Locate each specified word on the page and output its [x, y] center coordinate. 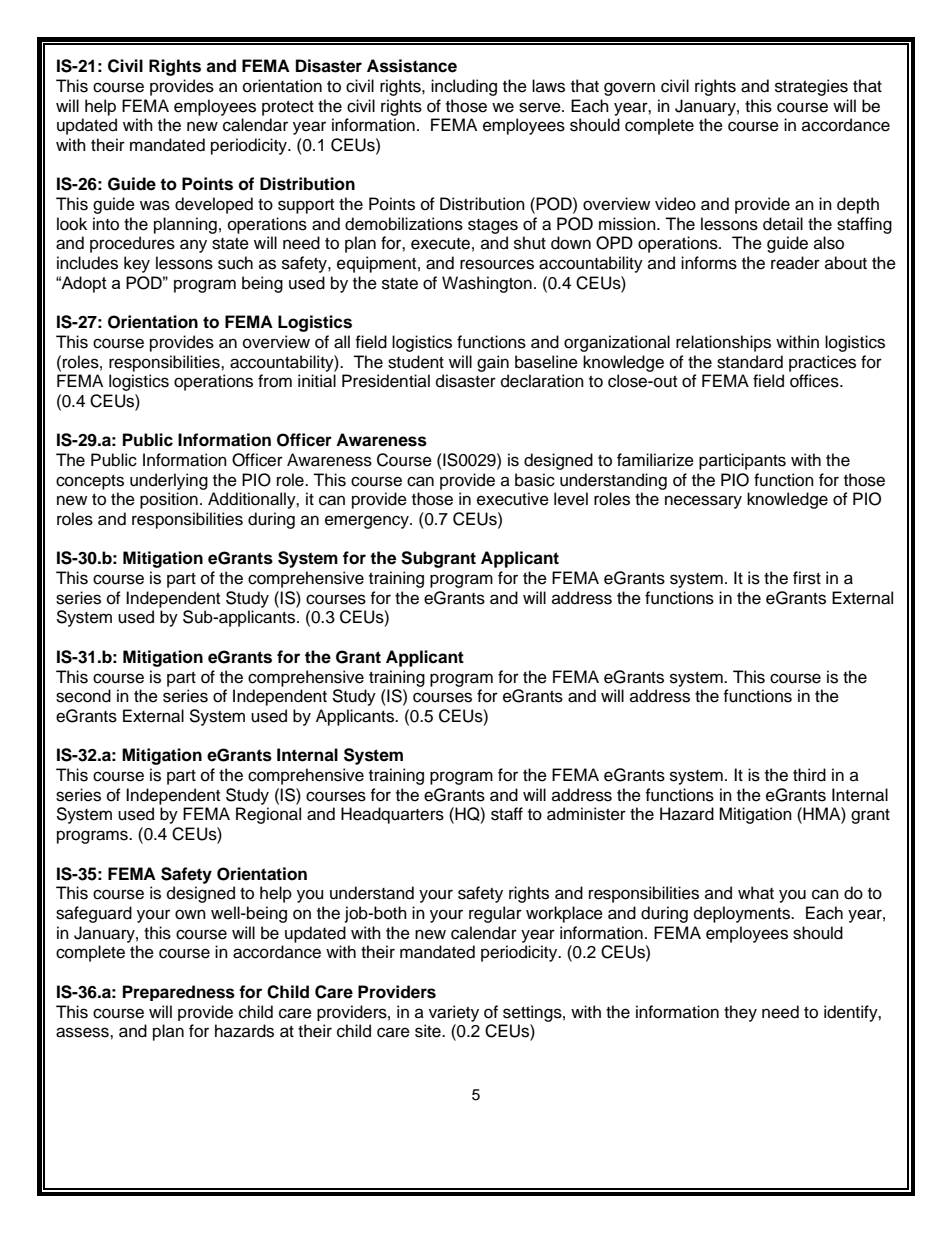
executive [513, 499]
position [169, 500]
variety [454, 1013]
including [464, 87]
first [807, 578]
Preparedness [179, 993]
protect [288, 108]
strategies [811, 87]
